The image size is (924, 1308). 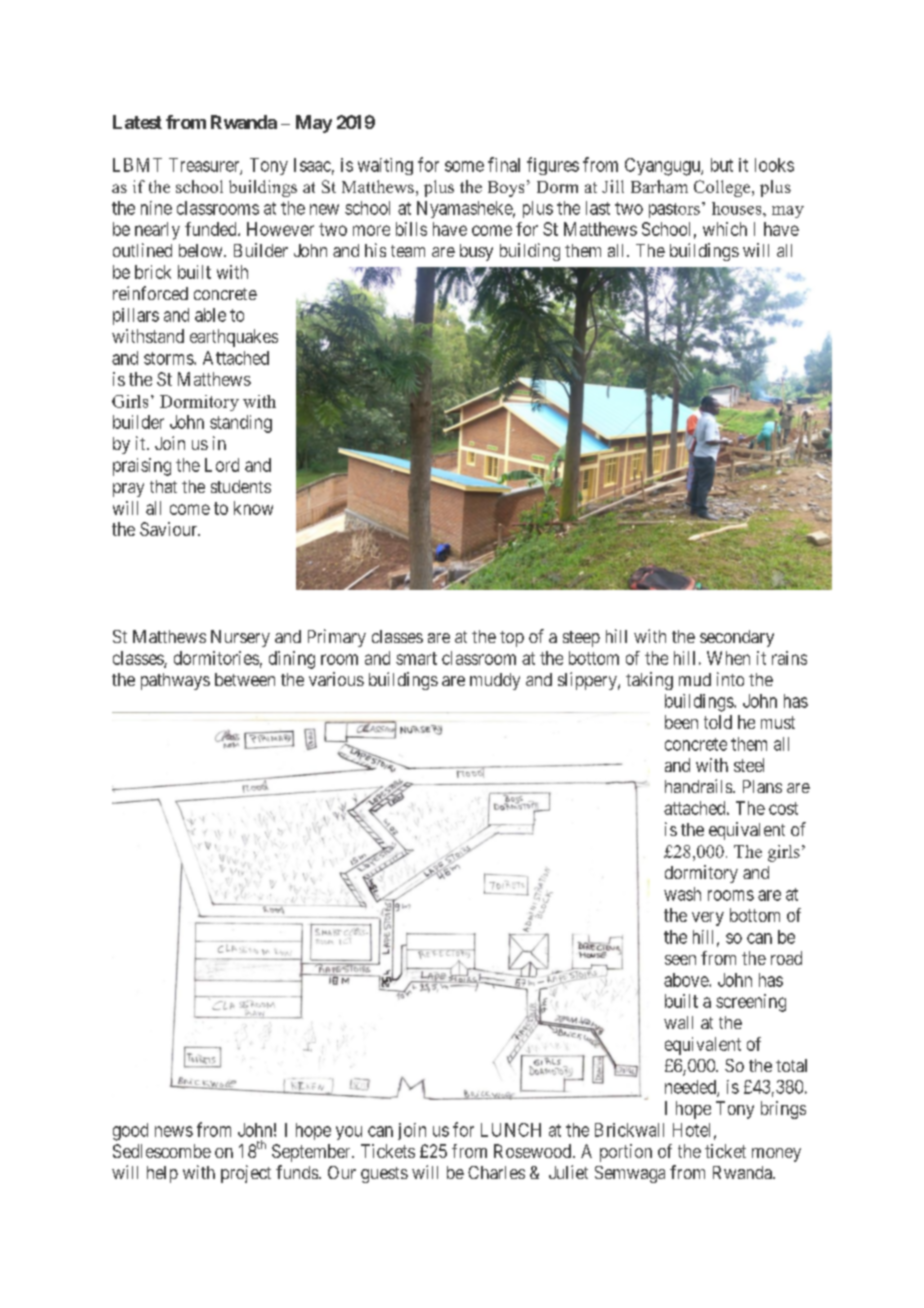 I want to click on smart, so click(x=416, y=658).
